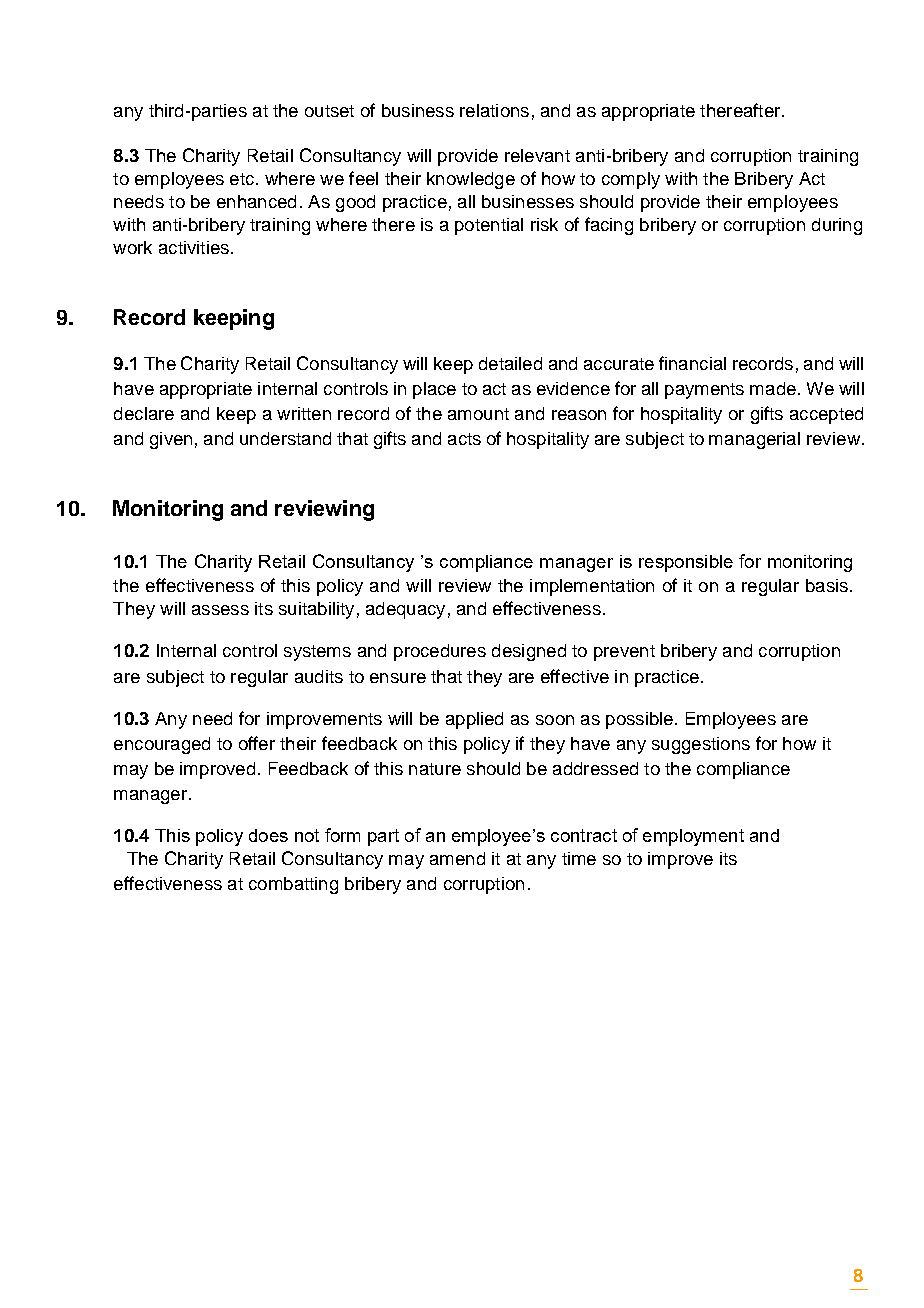  Describe the element at coordinates (243, 179) in the screenshot. I see `etc` at that location.
